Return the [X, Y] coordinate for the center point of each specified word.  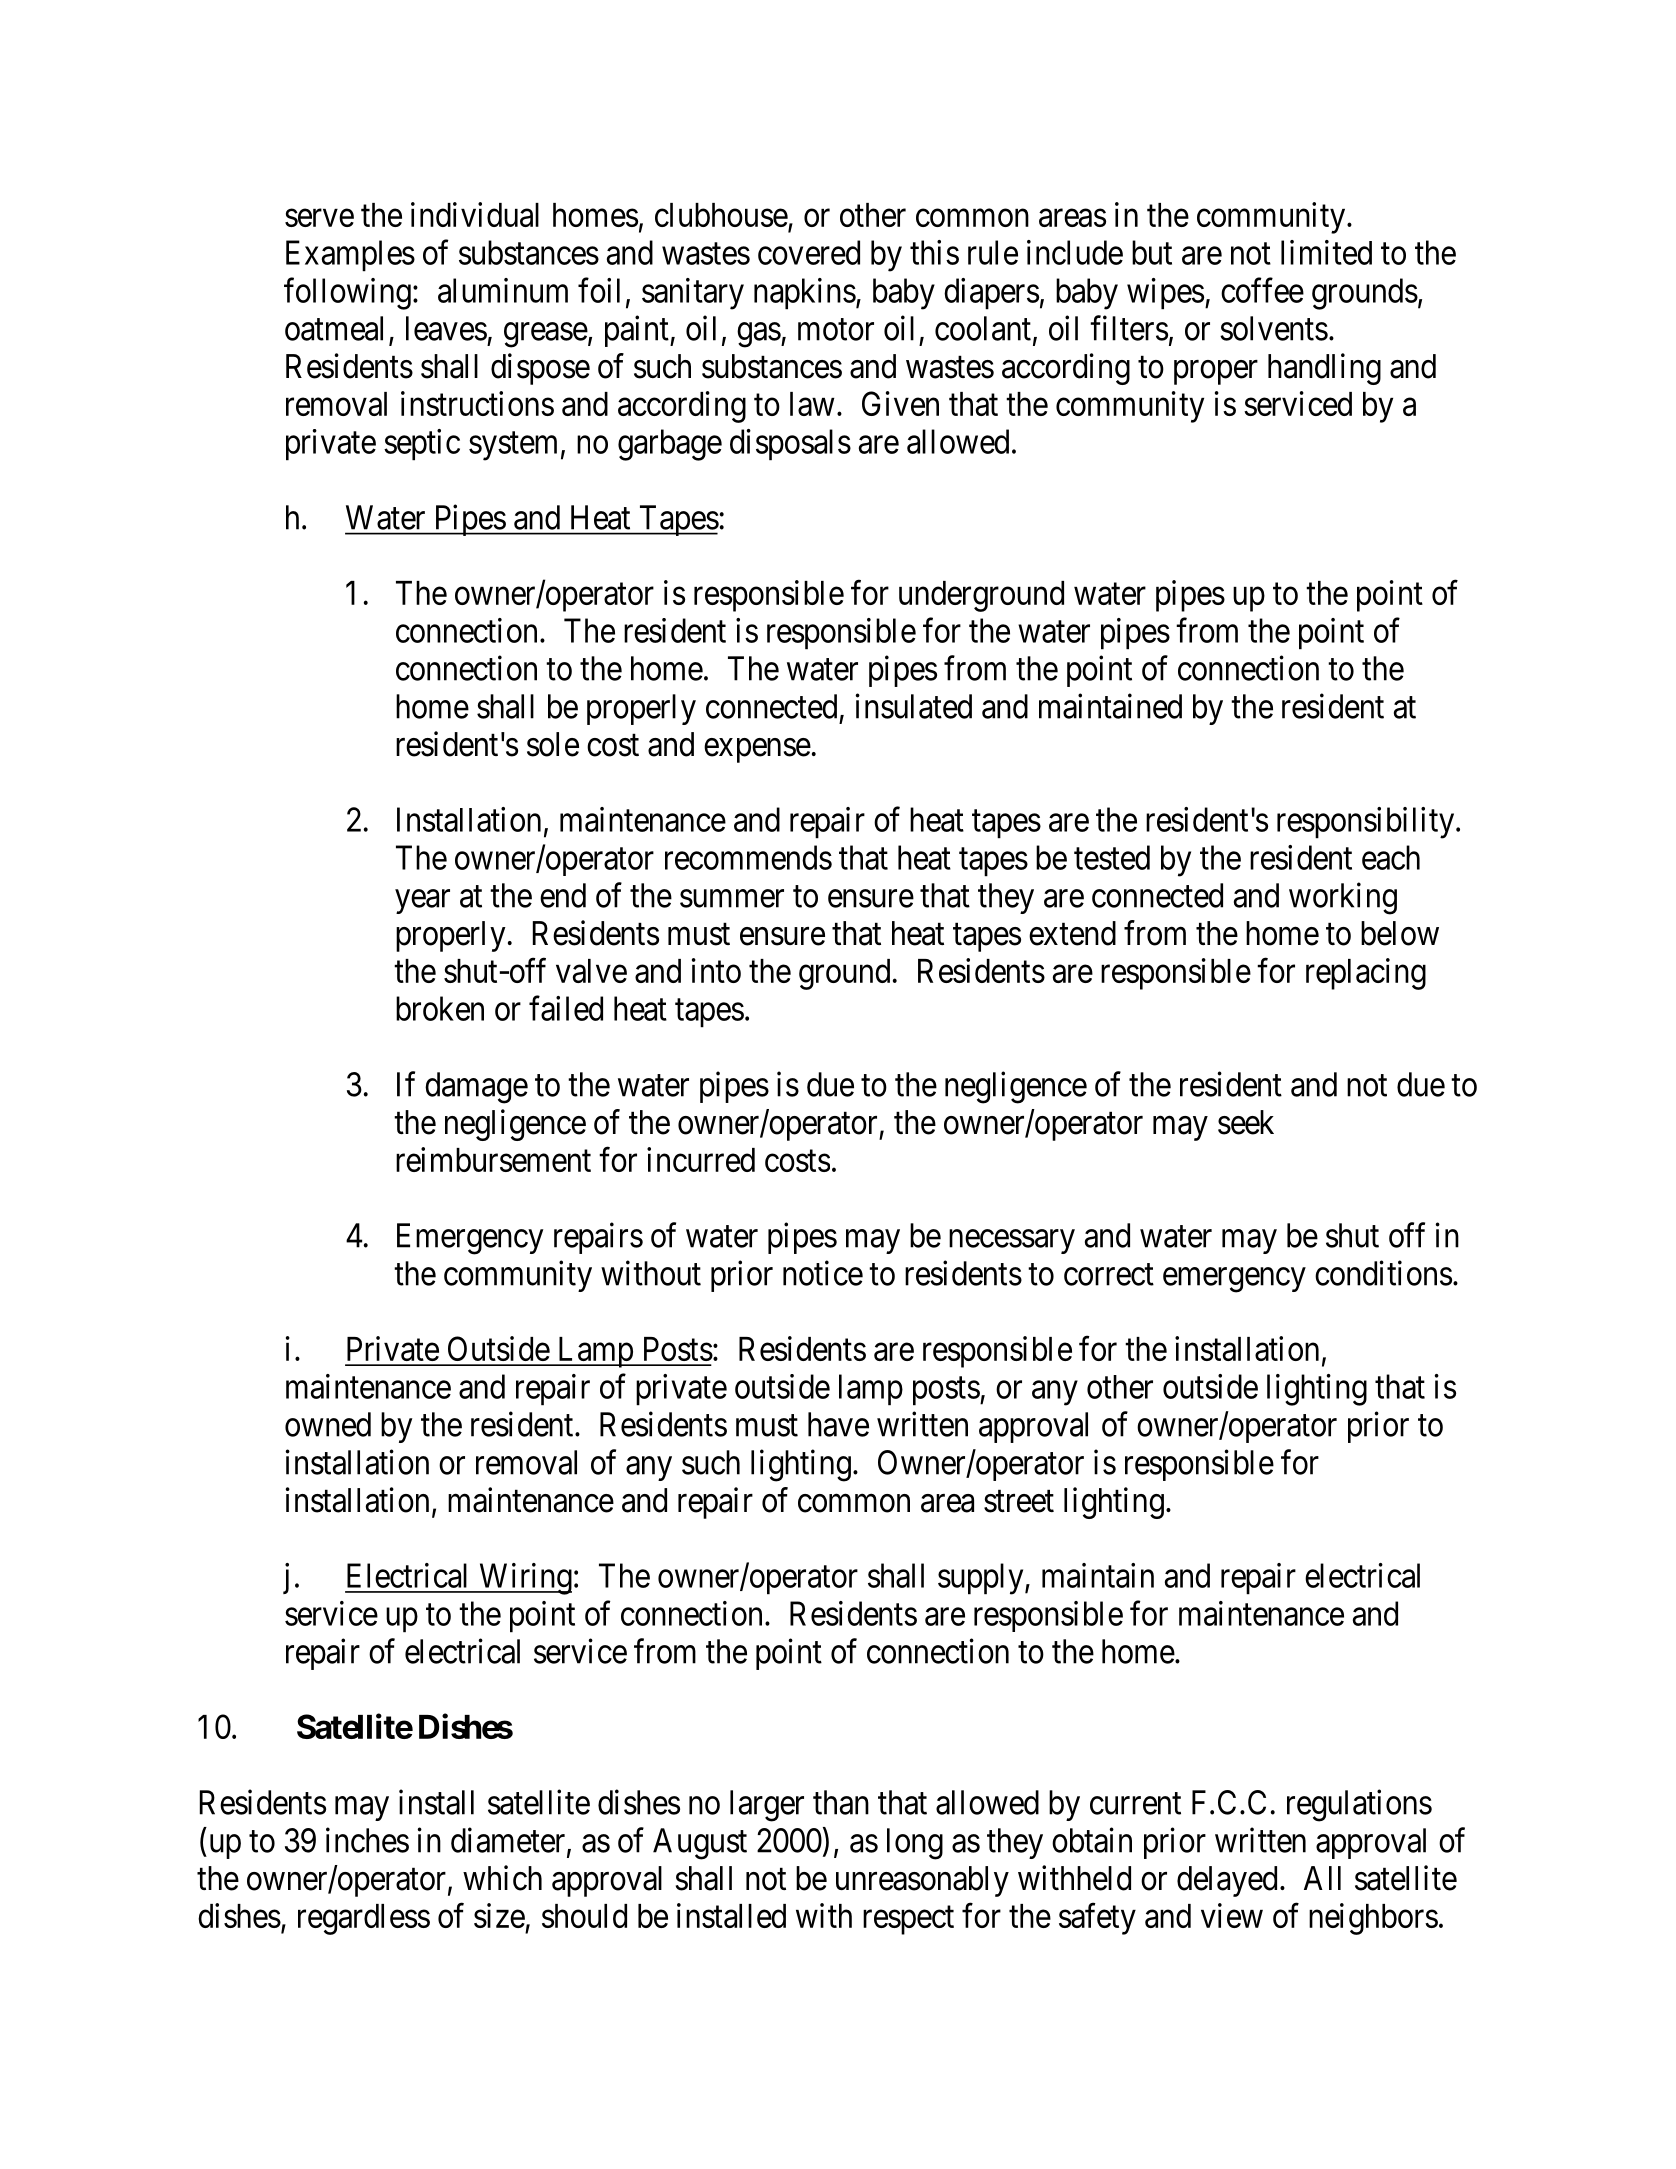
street [1019, 1501]
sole [553, 744]
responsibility [1367, 823]
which [502, 1878]
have [838, 1424]
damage [476, 1088]
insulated [914, 706]
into [716, 970]
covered [809, 252]
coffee [1262, 290]
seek [1246, 1122]
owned [328, 1424]
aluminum [503, 290]
